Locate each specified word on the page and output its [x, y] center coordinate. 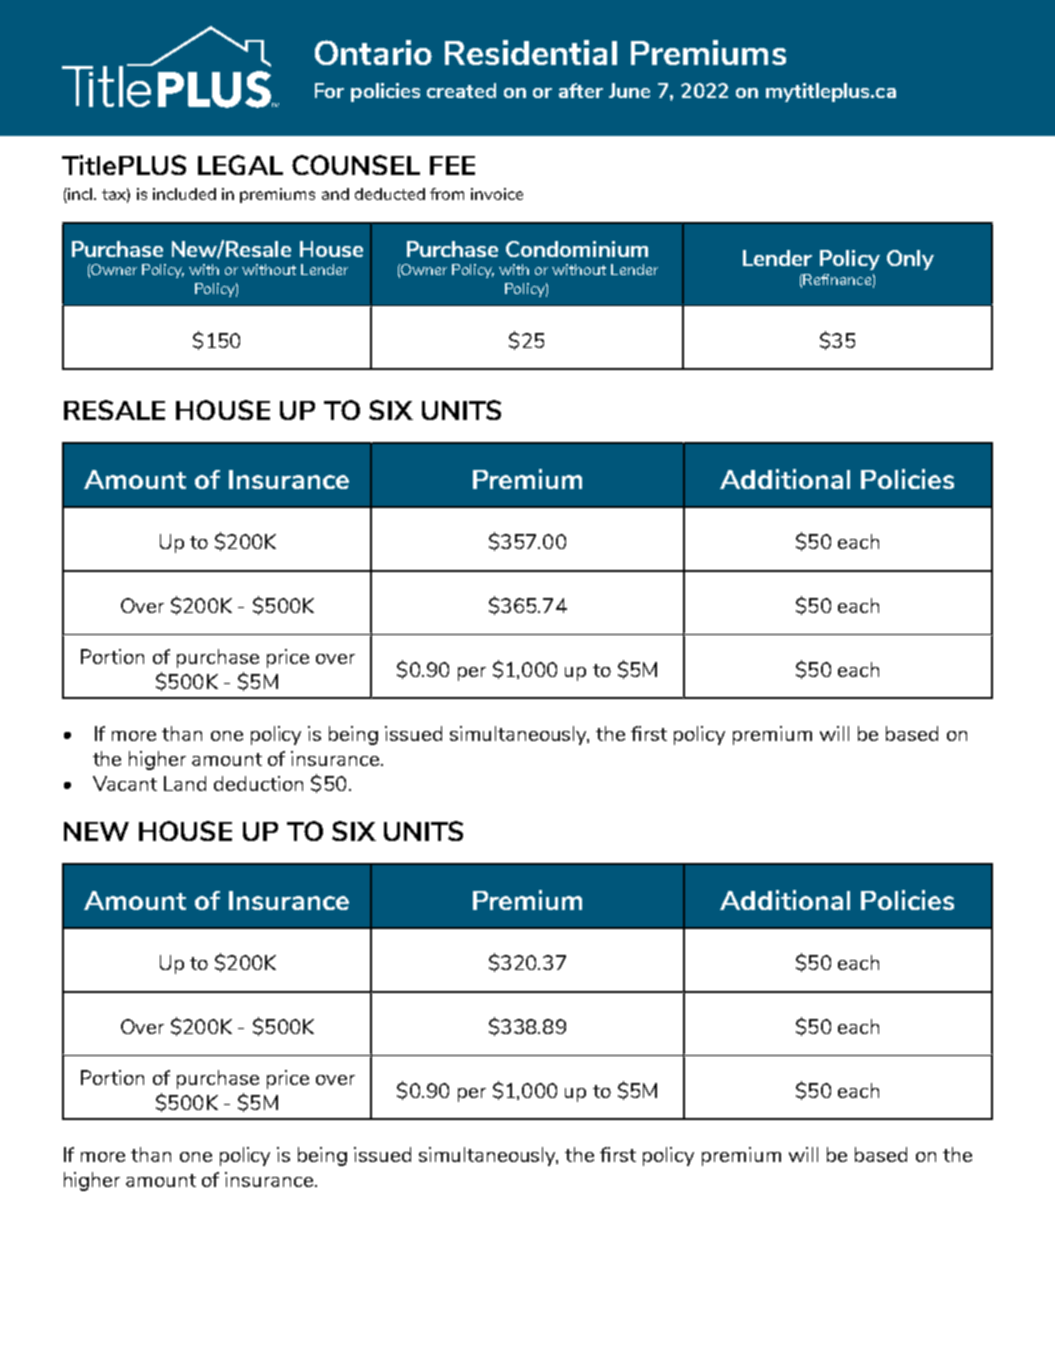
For [329, 90]
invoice [497, 194]
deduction [258, 783]
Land [185, 783]
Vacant [125, 783]
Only [910, 260]
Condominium [577, 249]
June [629, 90]
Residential [531, 52]
